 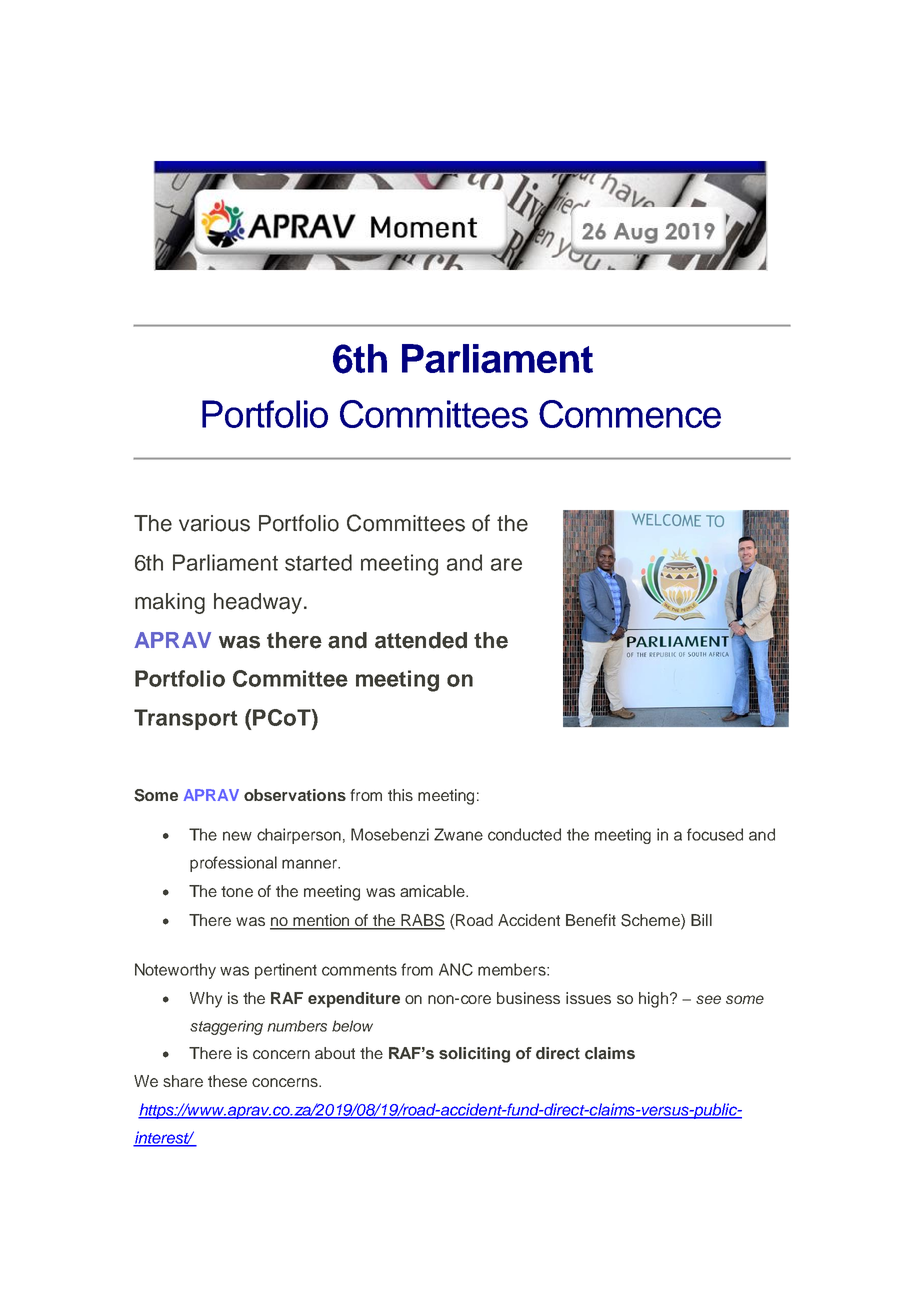 I want to click on focused, so click(x=715, y=834).
